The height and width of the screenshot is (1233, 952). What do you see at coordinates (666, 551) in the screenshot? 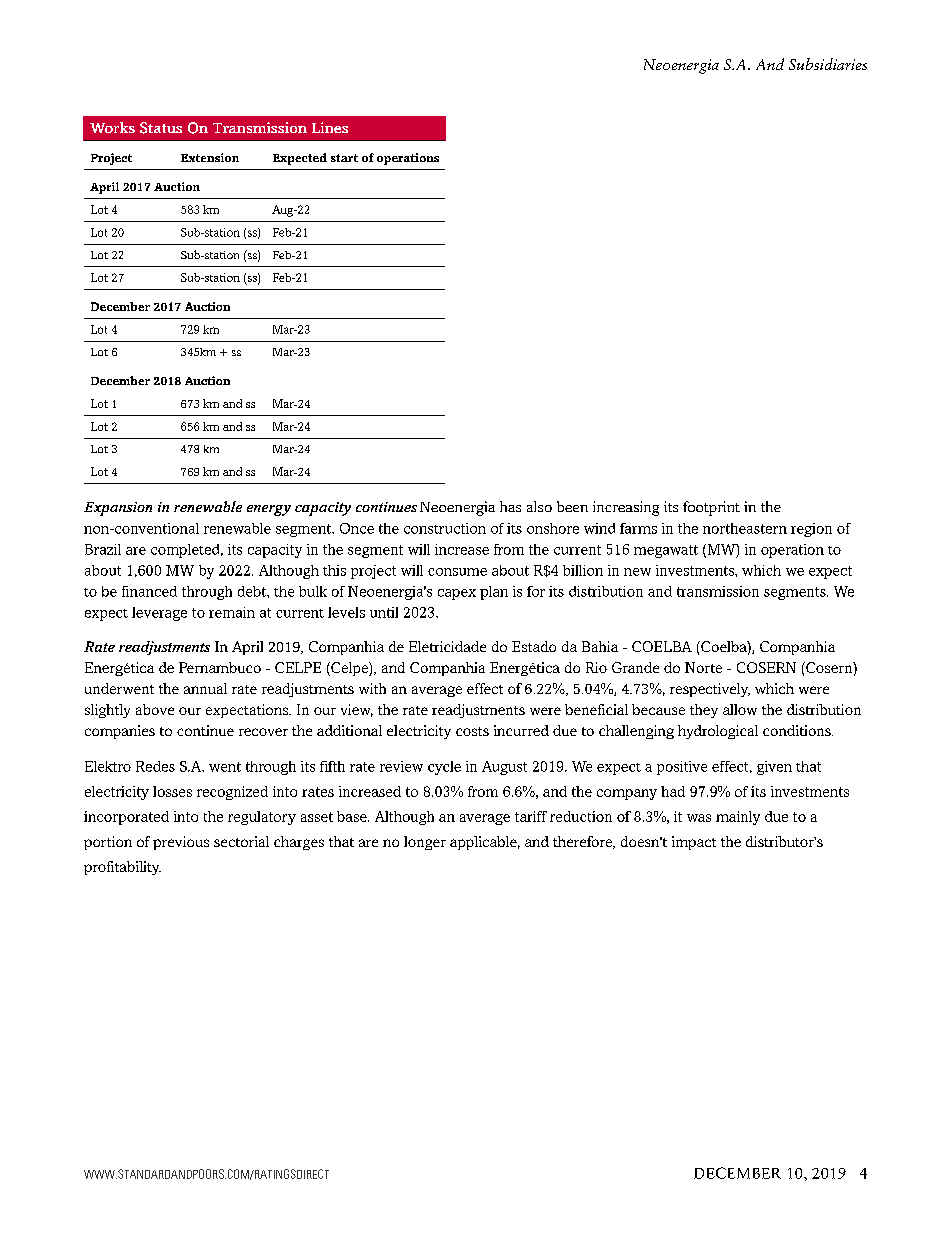
I see `megawatt` at bounding box center [666, 551].
